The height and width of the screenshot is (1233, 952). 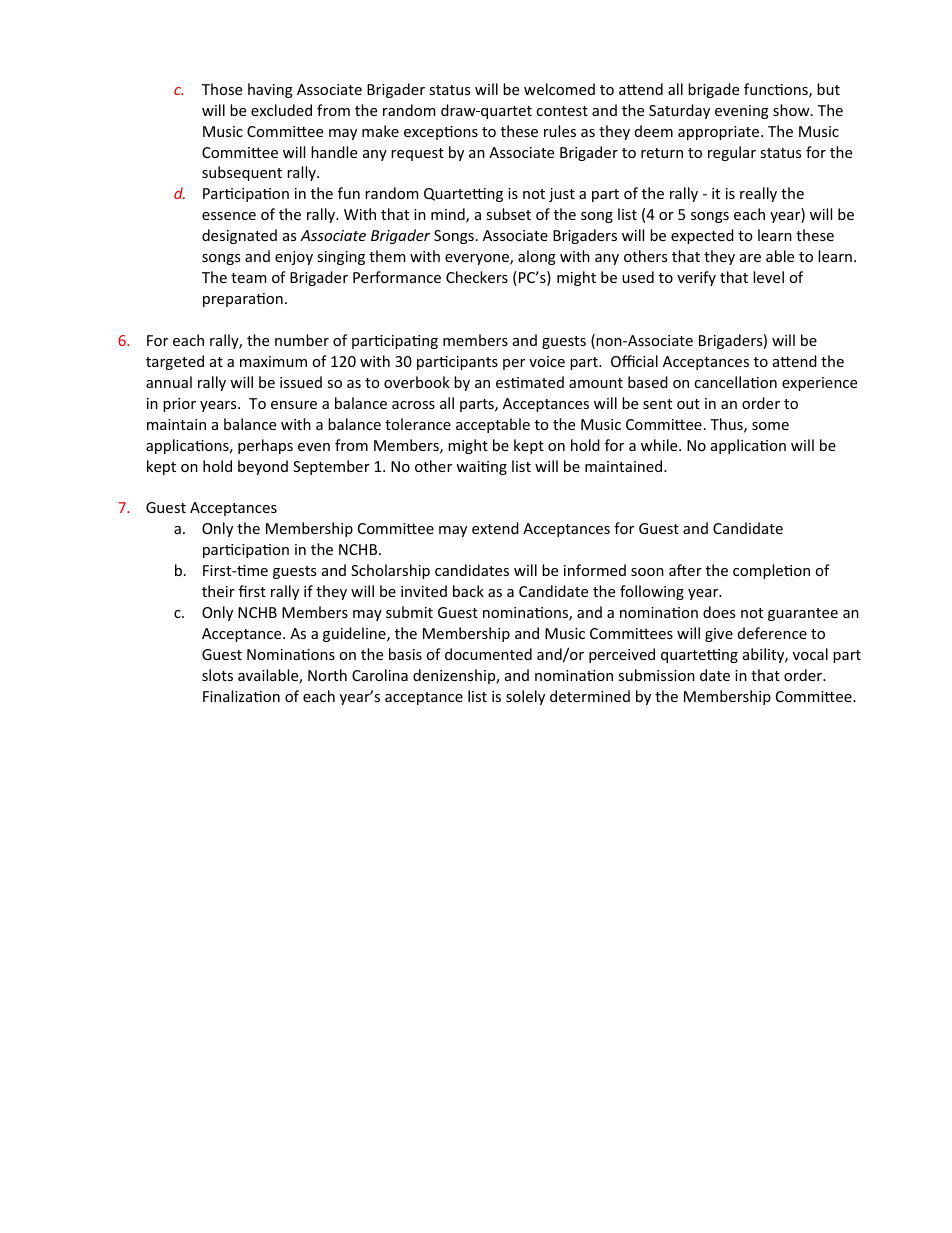 I want to click on extend, so click(x=495, y=528).
